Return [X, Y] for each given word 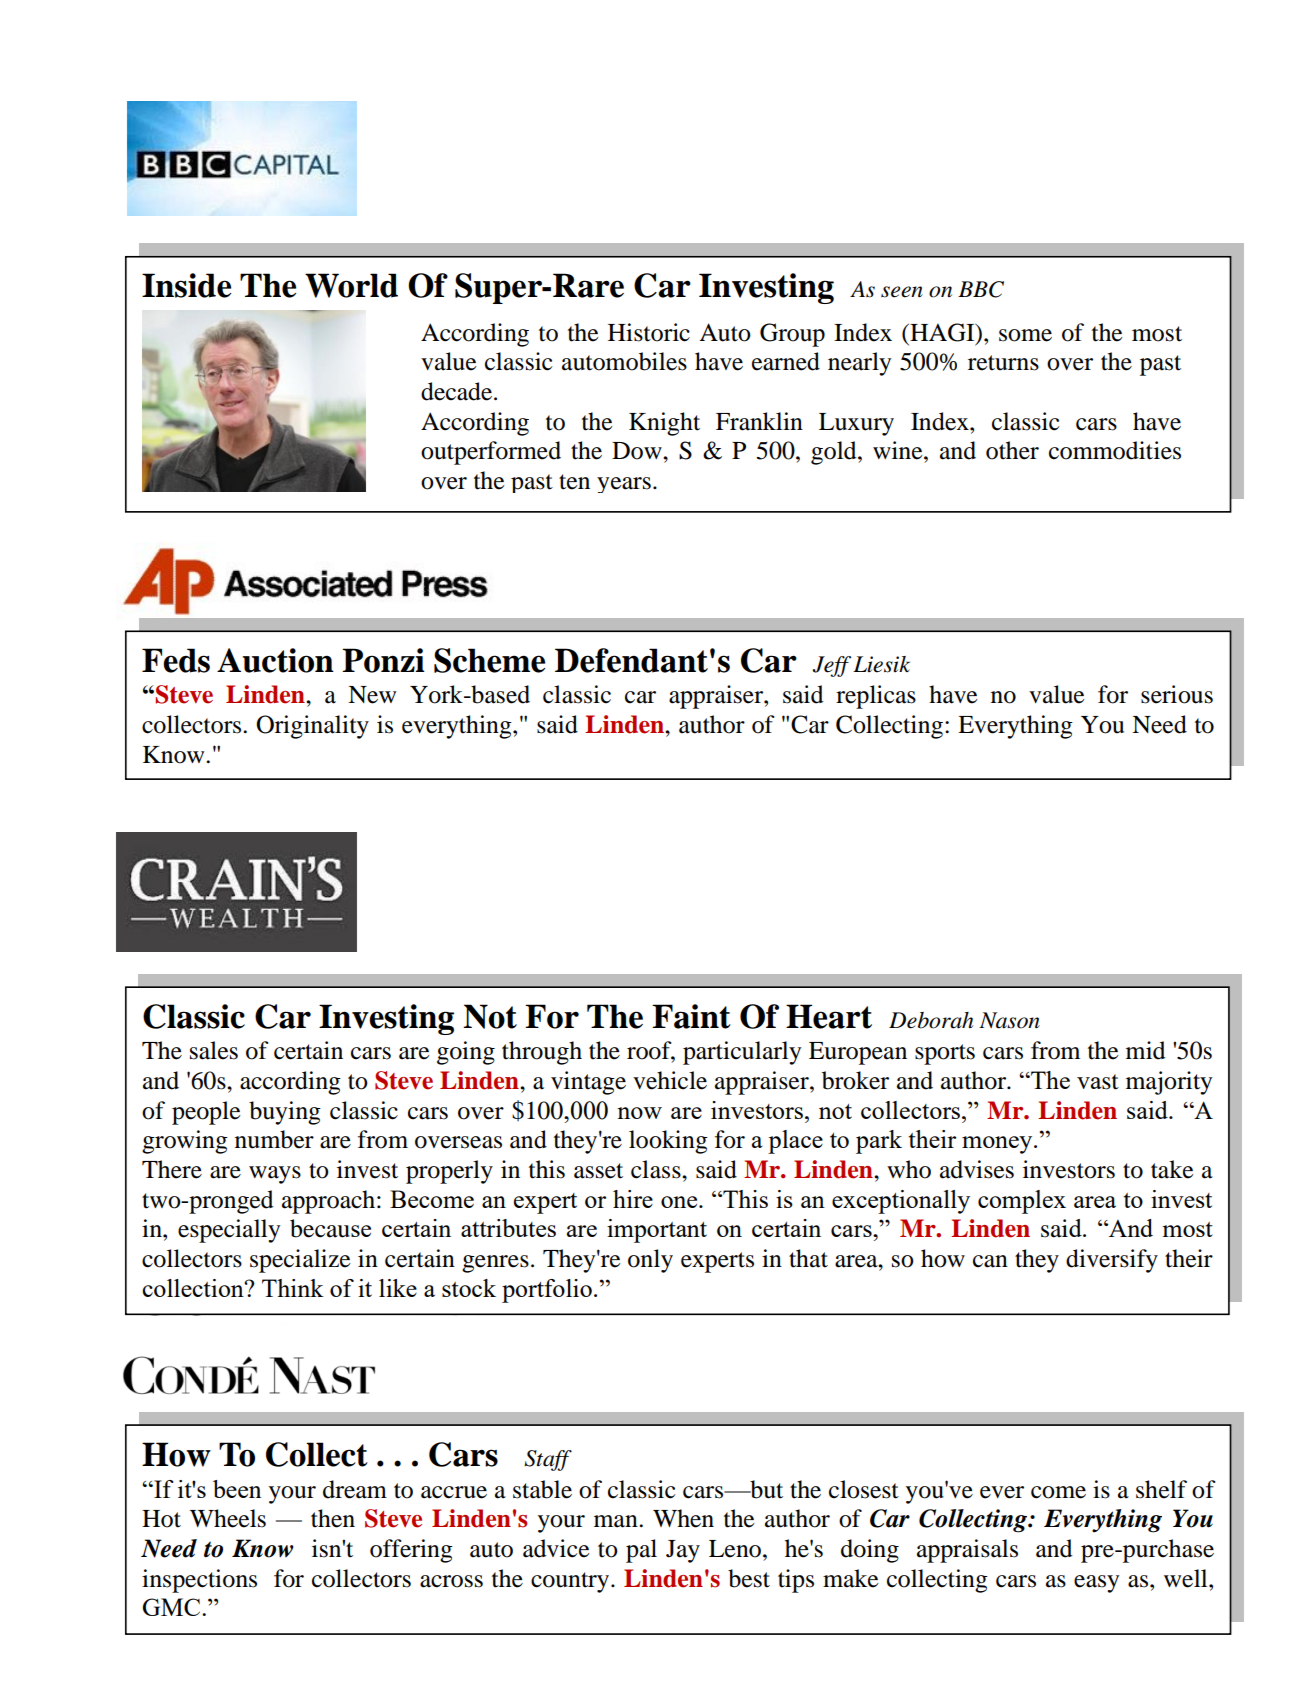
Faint [691, 1016]
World [351, 285]
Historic [649, 332]
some [1025, 335]
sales [214, 1050]
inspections [199, 1581]
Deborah [931, 1020]
